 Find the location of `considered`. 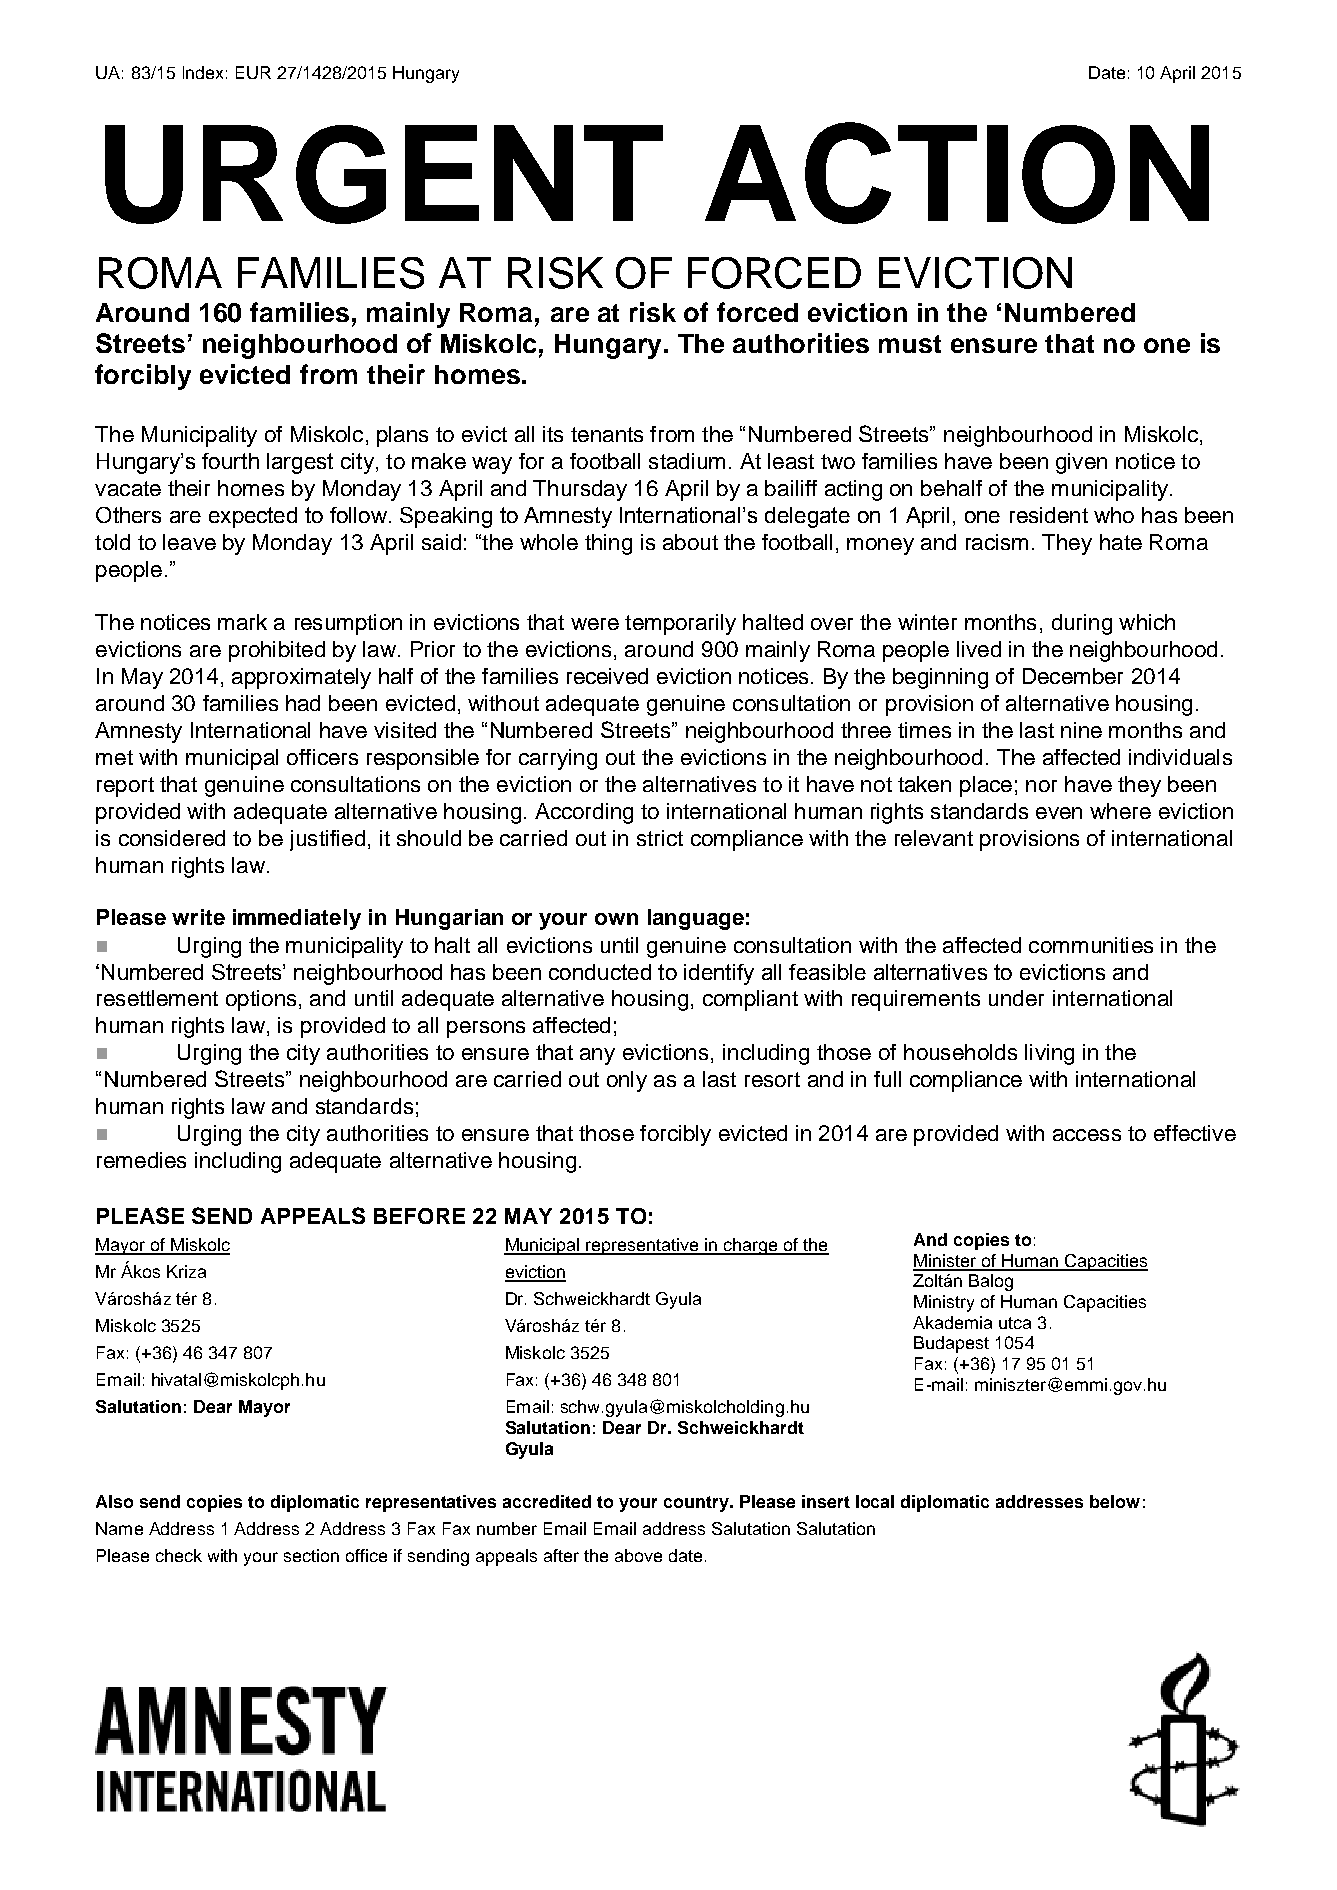

considered is located at coordinates (172, 838).
